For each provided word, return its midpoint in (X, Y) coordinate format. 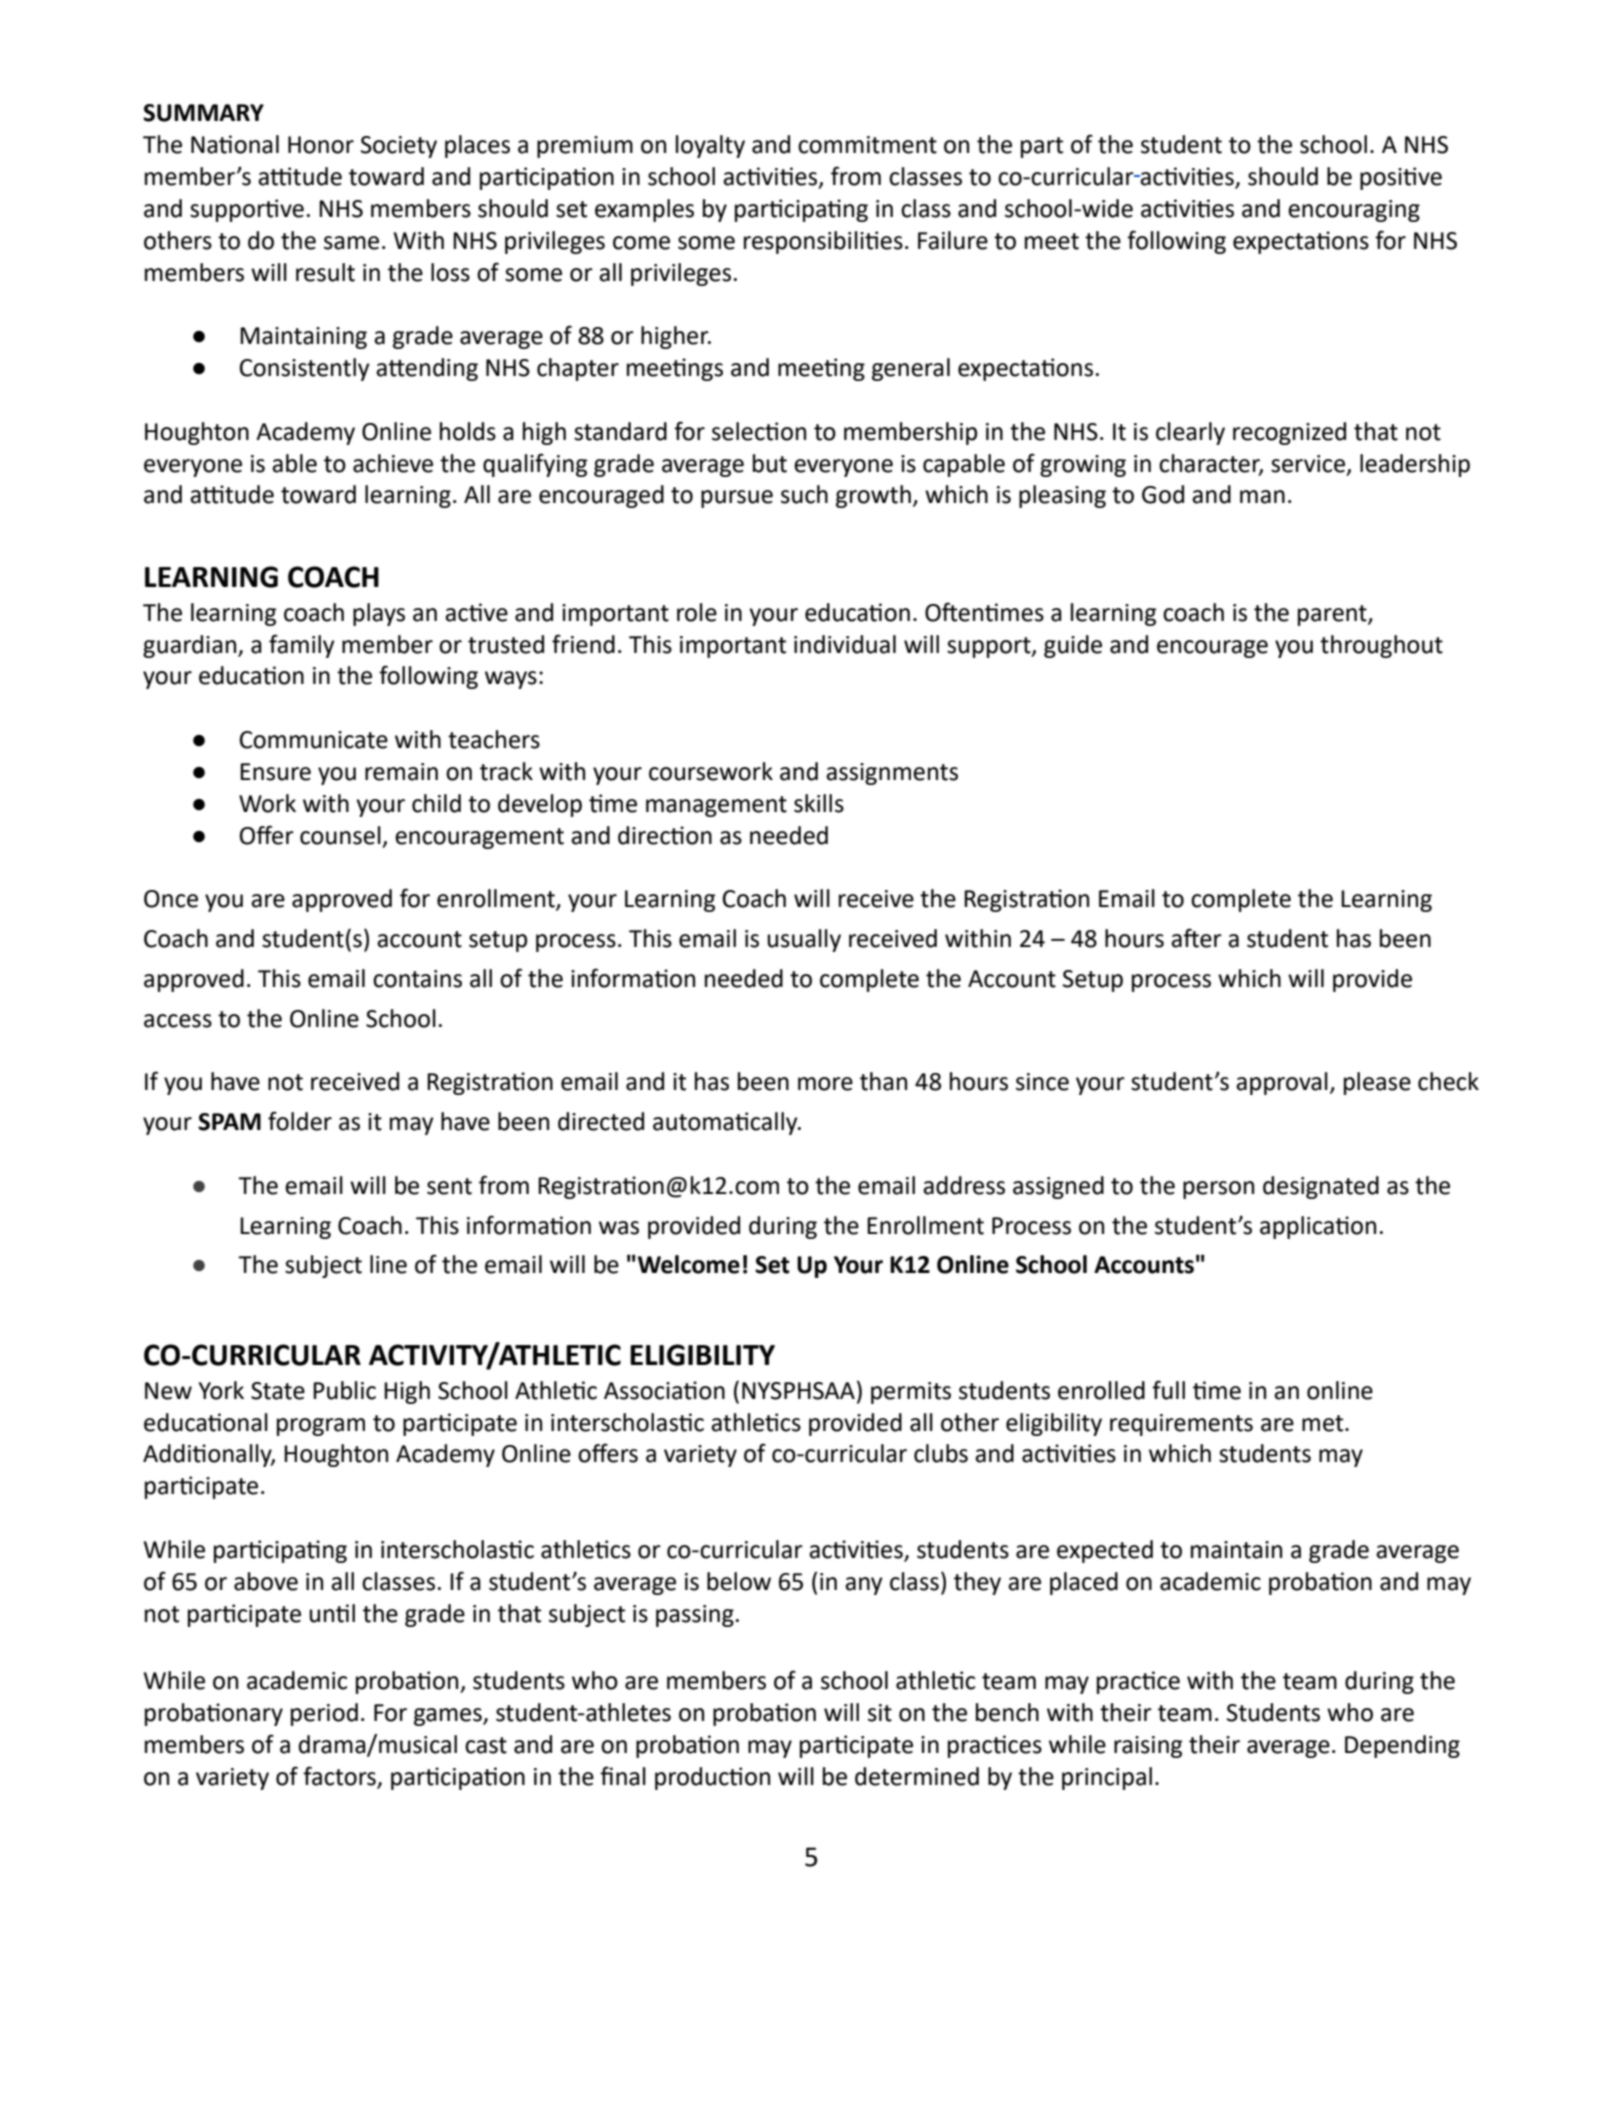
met (1324, 1423)
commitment (867, 145)
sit (880, 1713)
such (804, 494)
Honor (321, 145)
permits (911, 1393)
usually (804, 940)
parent (1333, 615)
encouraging (1354, 211)
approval (1282, 1083)
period (324, 1714)
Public (344, 1390)
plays (379, 614)
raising (1148, 1747)
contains (417, 979)
